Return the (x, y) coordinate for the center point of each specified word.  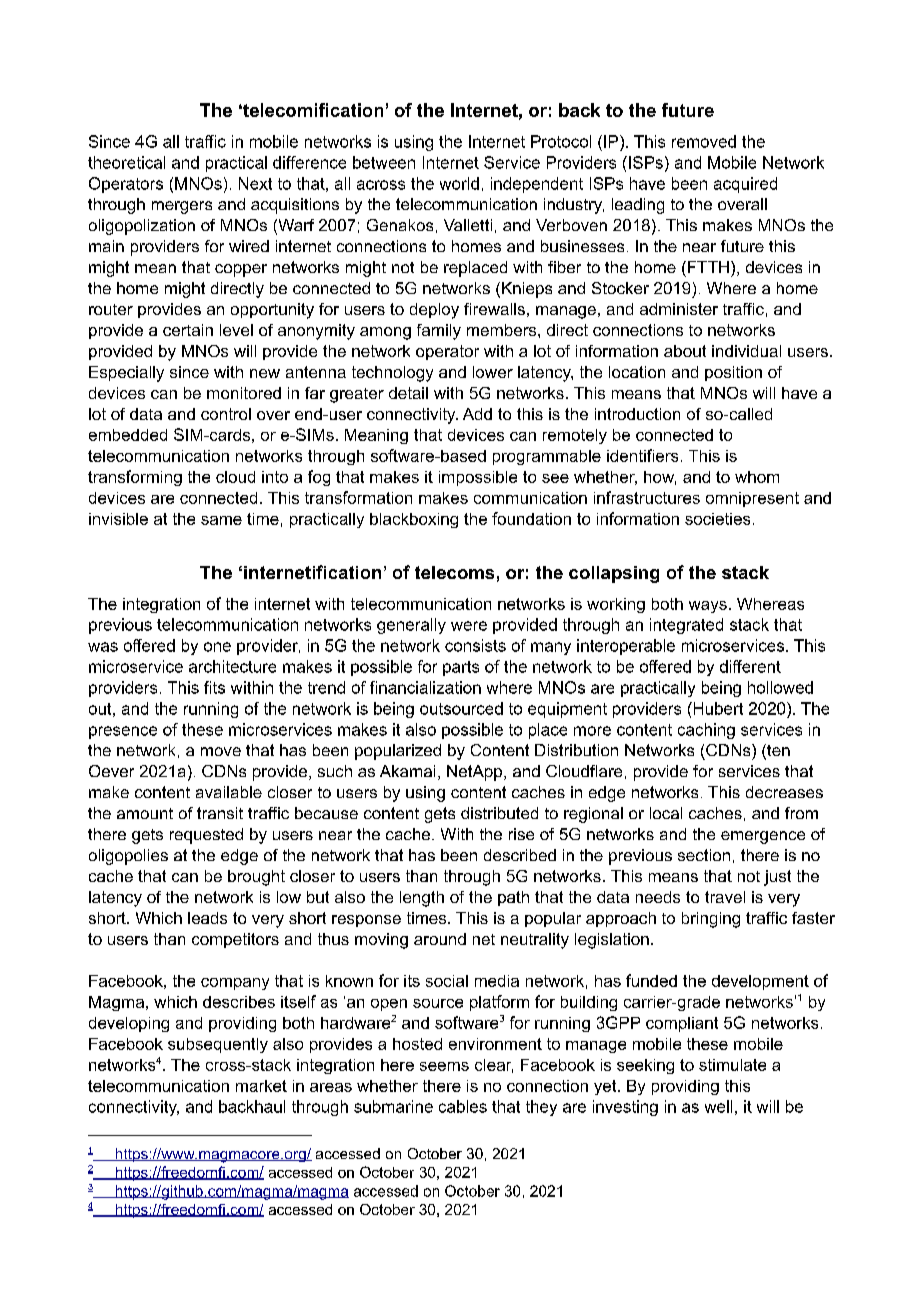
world (459, 183)
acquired (745, 185)
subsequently (218, 1045)
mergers (182, 207)
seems (444, 1066)
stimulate (732, 1065)
